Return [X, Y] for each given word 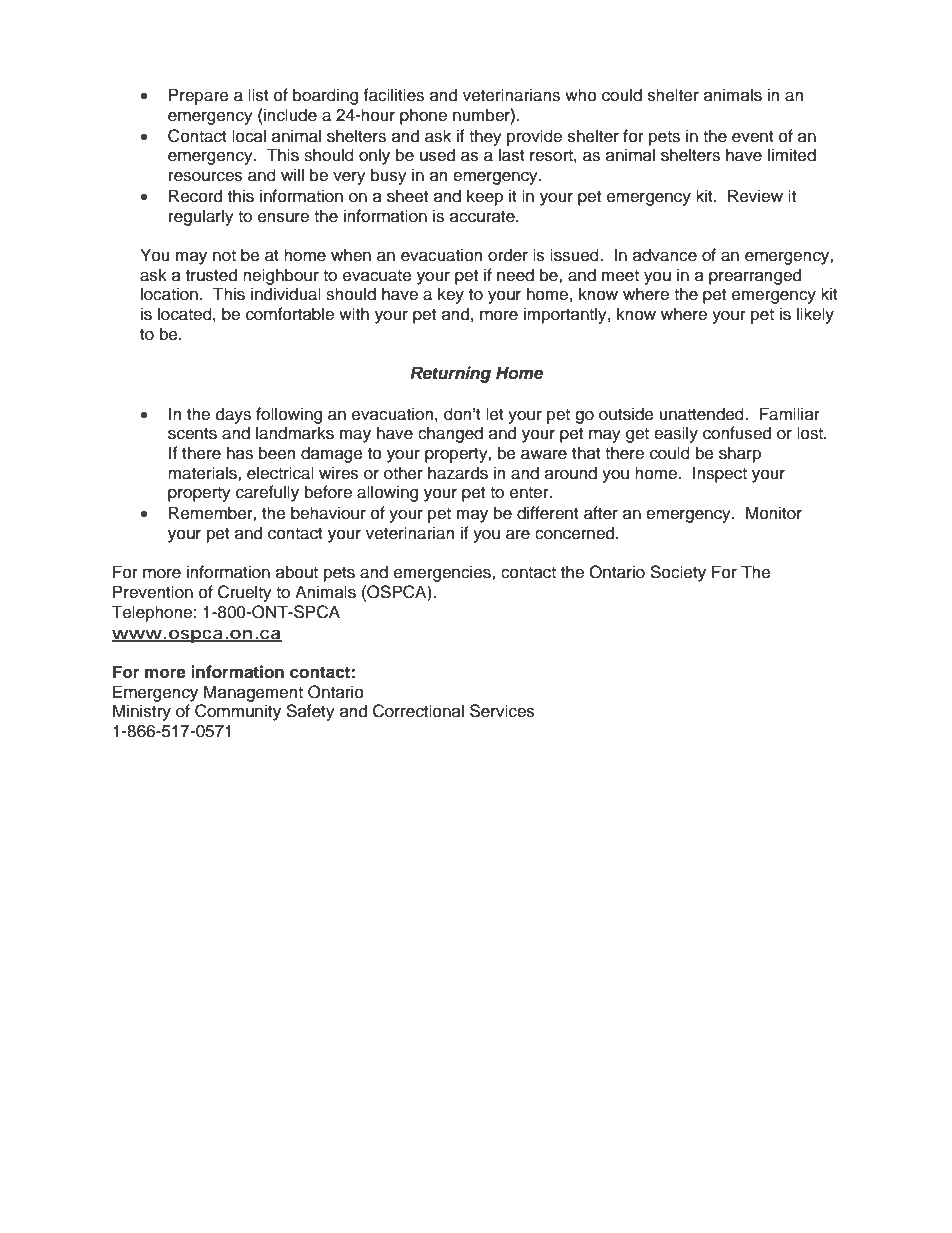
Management [253, 693]
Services [502, 711]
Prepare [199, 96]
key [451, 295]
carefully [267, 493]
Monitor [774, 513]
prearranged [755, 276]
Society [678, 573]
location [169, 294]
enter [530, 493]
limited [792, 155]
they [485, 137]
